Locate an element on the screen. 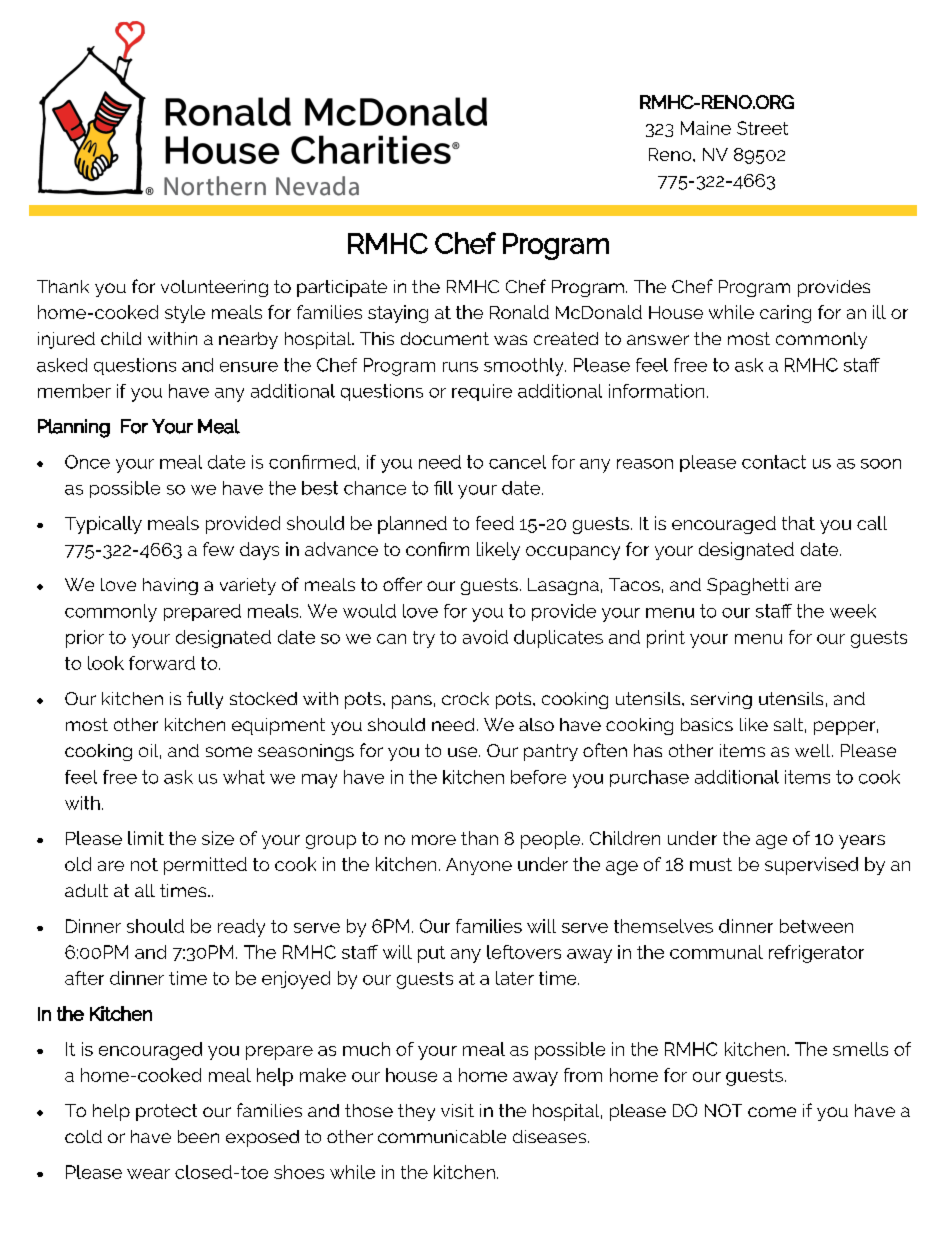 The height and width of the screenshot is (1233, 952). feed is located at coordinates (495, 523).
